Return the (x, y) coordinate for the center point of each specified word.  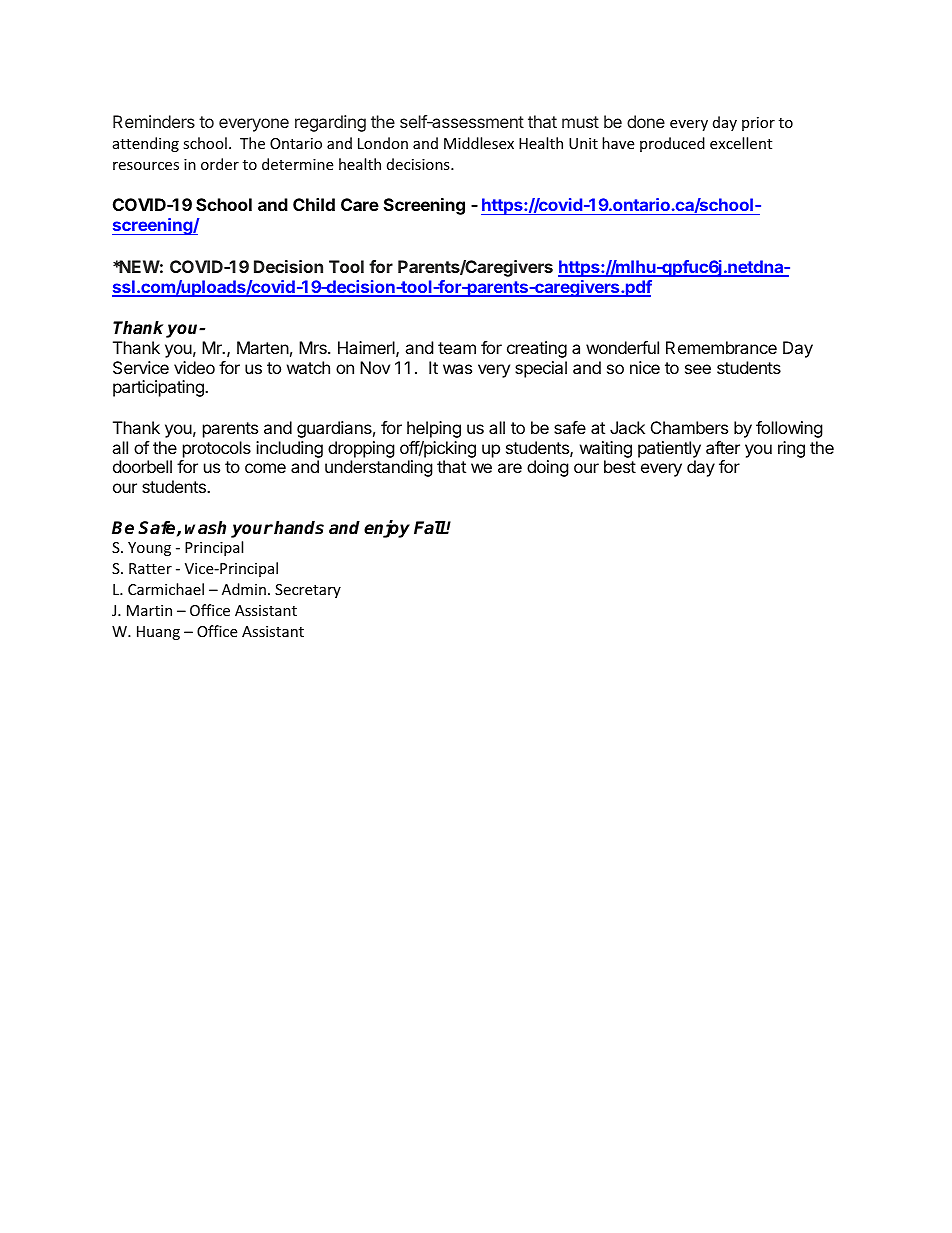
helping (434, 429)
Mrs (314, 347)
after (723, 447)
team (457, 348)
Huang (158, 633)
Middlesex (479, 143)
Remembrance (721, 347)
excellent (741, 143)
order (220, 164)
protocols (217, 449)
